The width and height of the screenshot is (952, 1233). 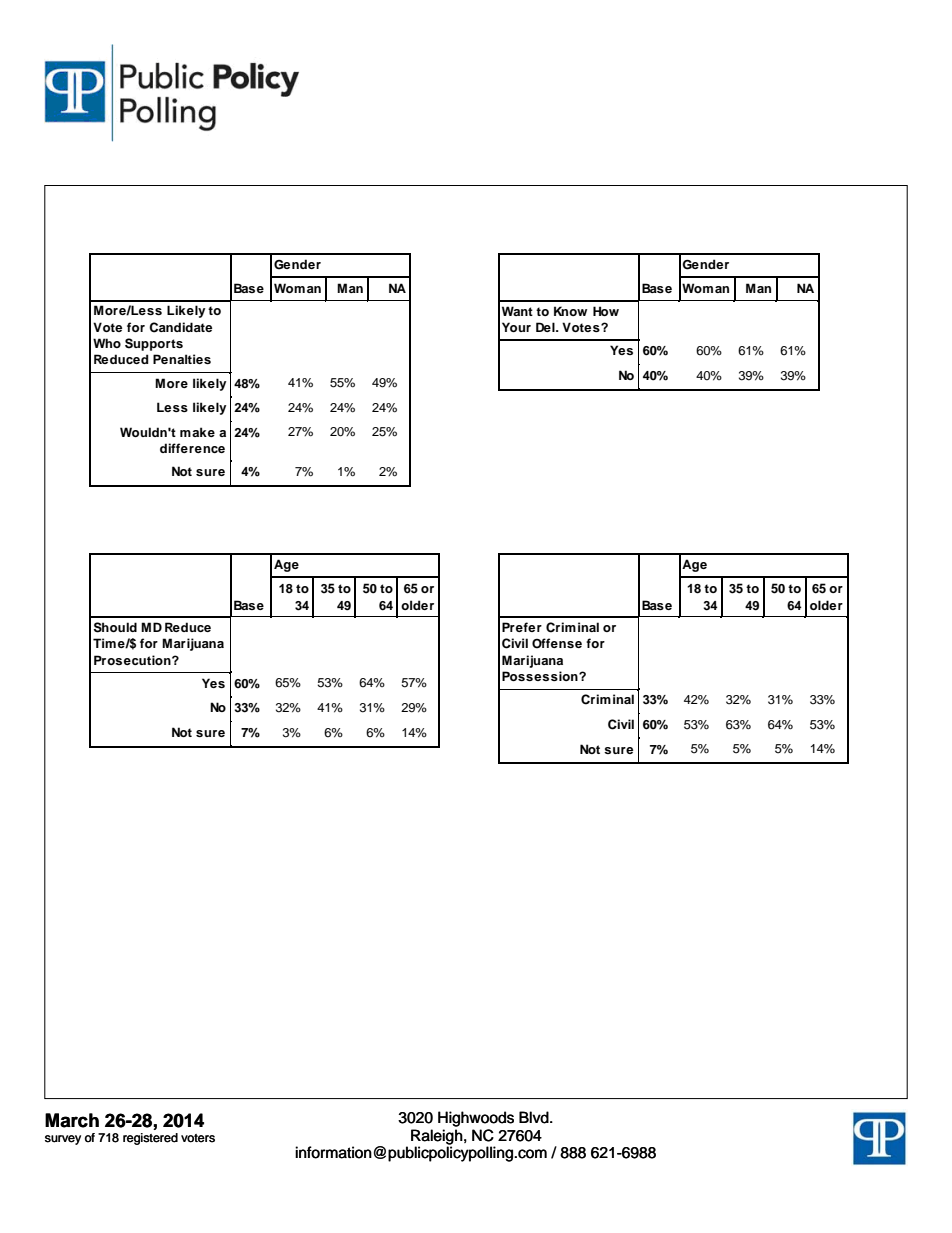 I want to click on Blvd, so click(x=535, y=1117).
